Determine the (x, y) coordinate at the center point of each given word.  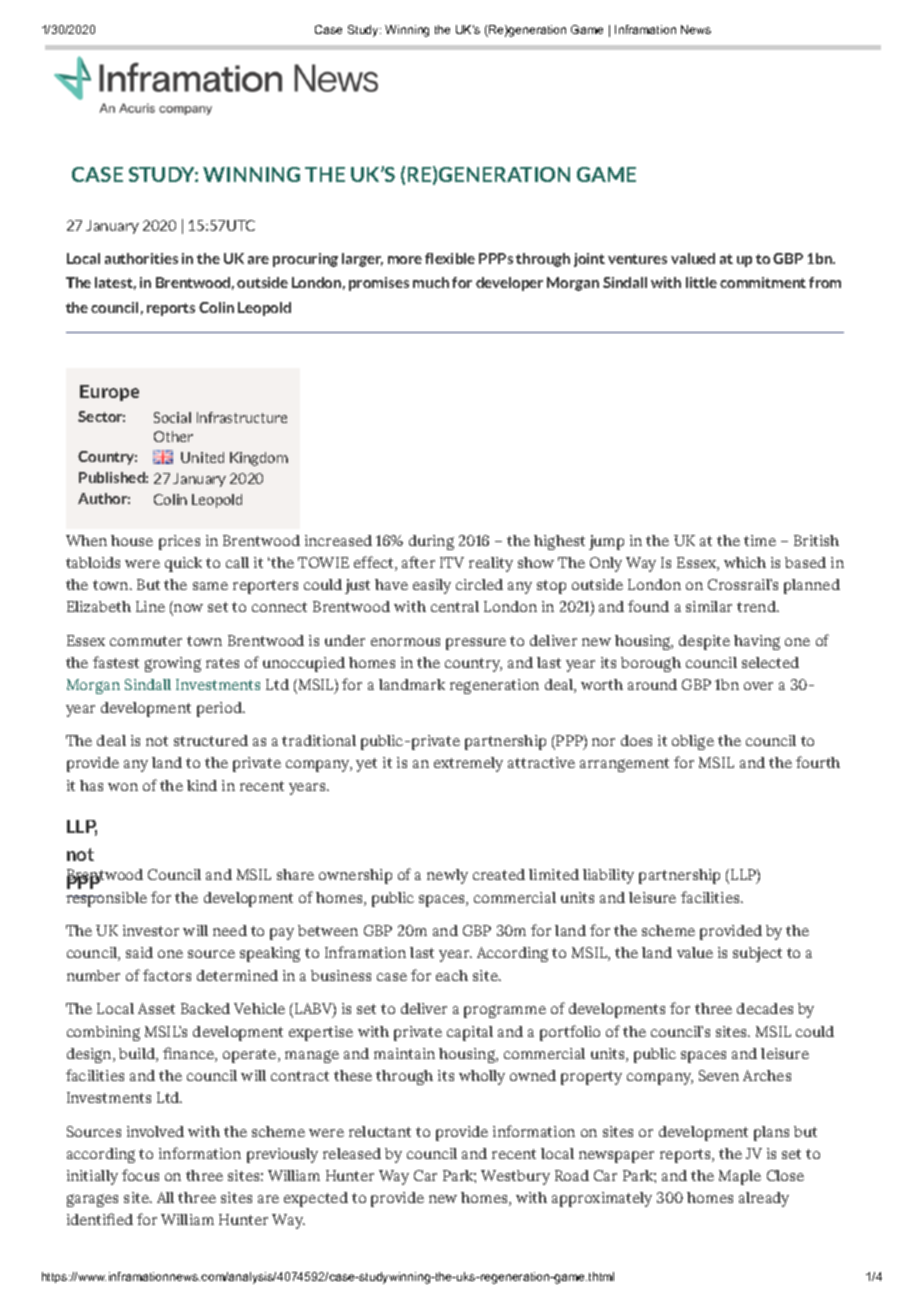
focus (140, 1175)
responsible (106, 899)
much (431, 282)
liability (608, 876)
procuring (305, 260)
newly (447, 876)
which (745, 562)
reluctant (380, 1131)
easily (432, 586)
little (701, 282)
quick (183, 564)
